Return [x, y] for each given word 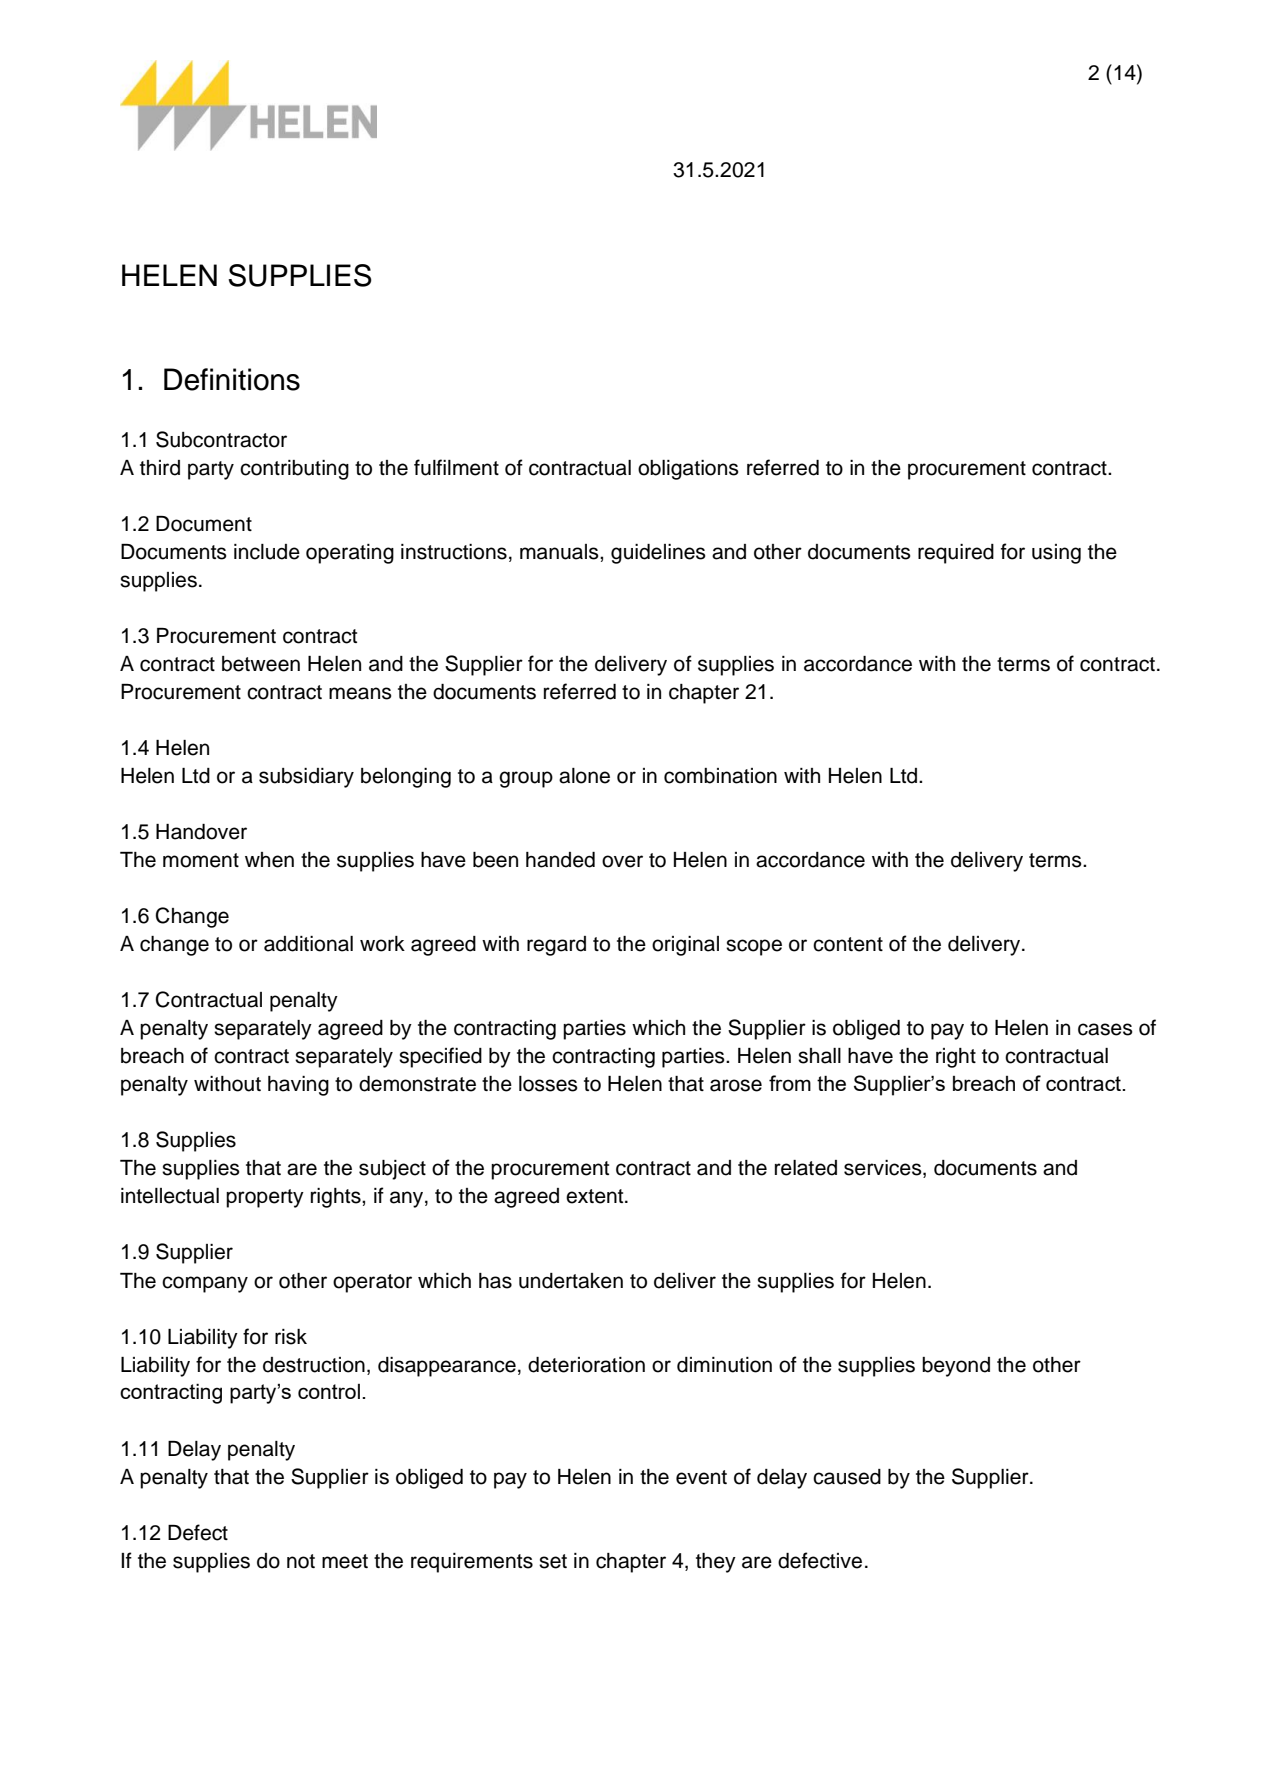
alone [584, 776]
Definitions [232, 379]
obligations [688, 470]
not [301, 1561]
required [956, 554]
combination [720, 776]
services [884, 1169]
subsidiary [306, 778]
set [553, 1561]
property [265, 1198]
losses [548, 1084]
